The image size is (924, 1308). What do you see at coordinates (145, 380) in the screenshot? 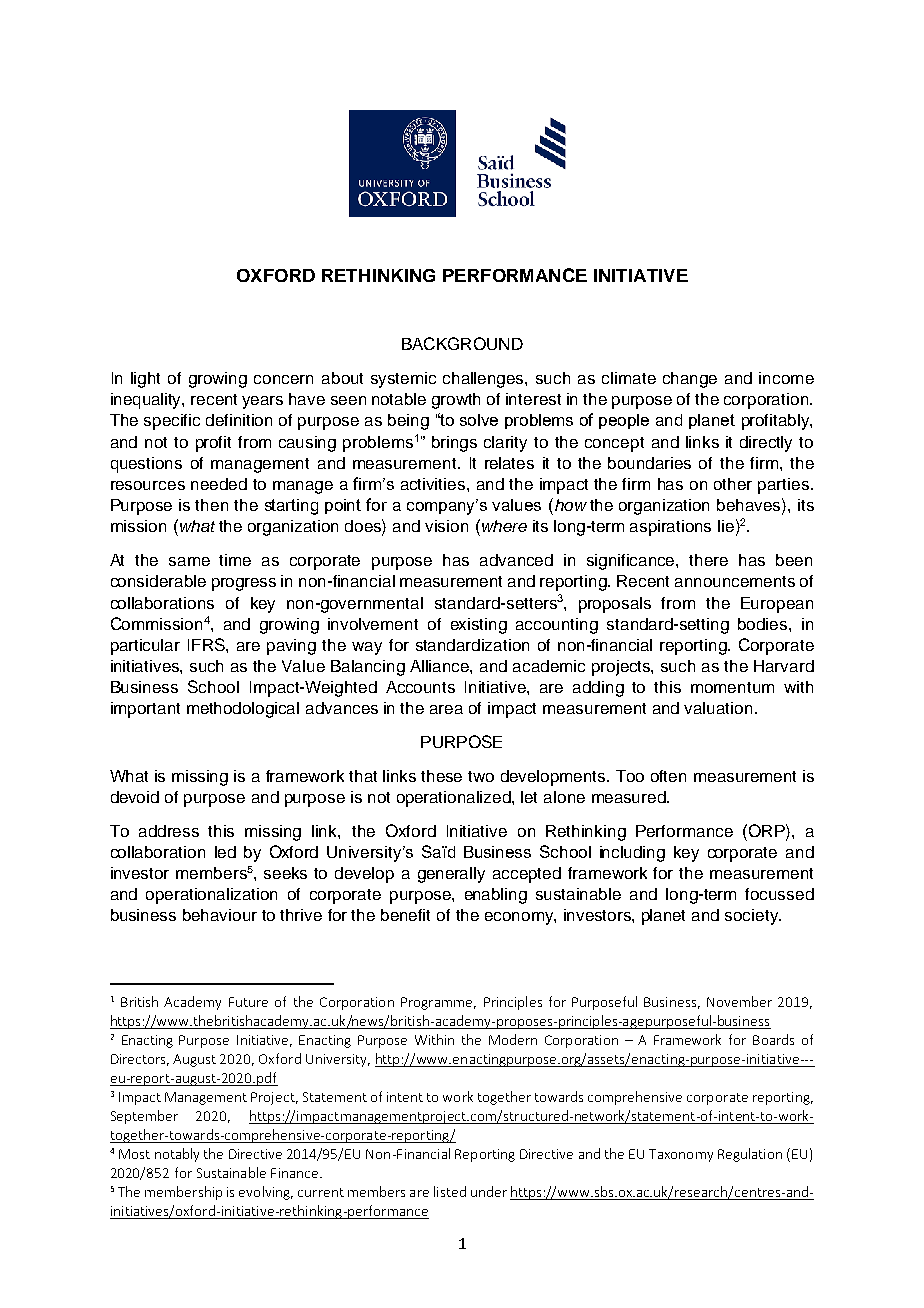
I see `light` at bounding box center [145, 380].
